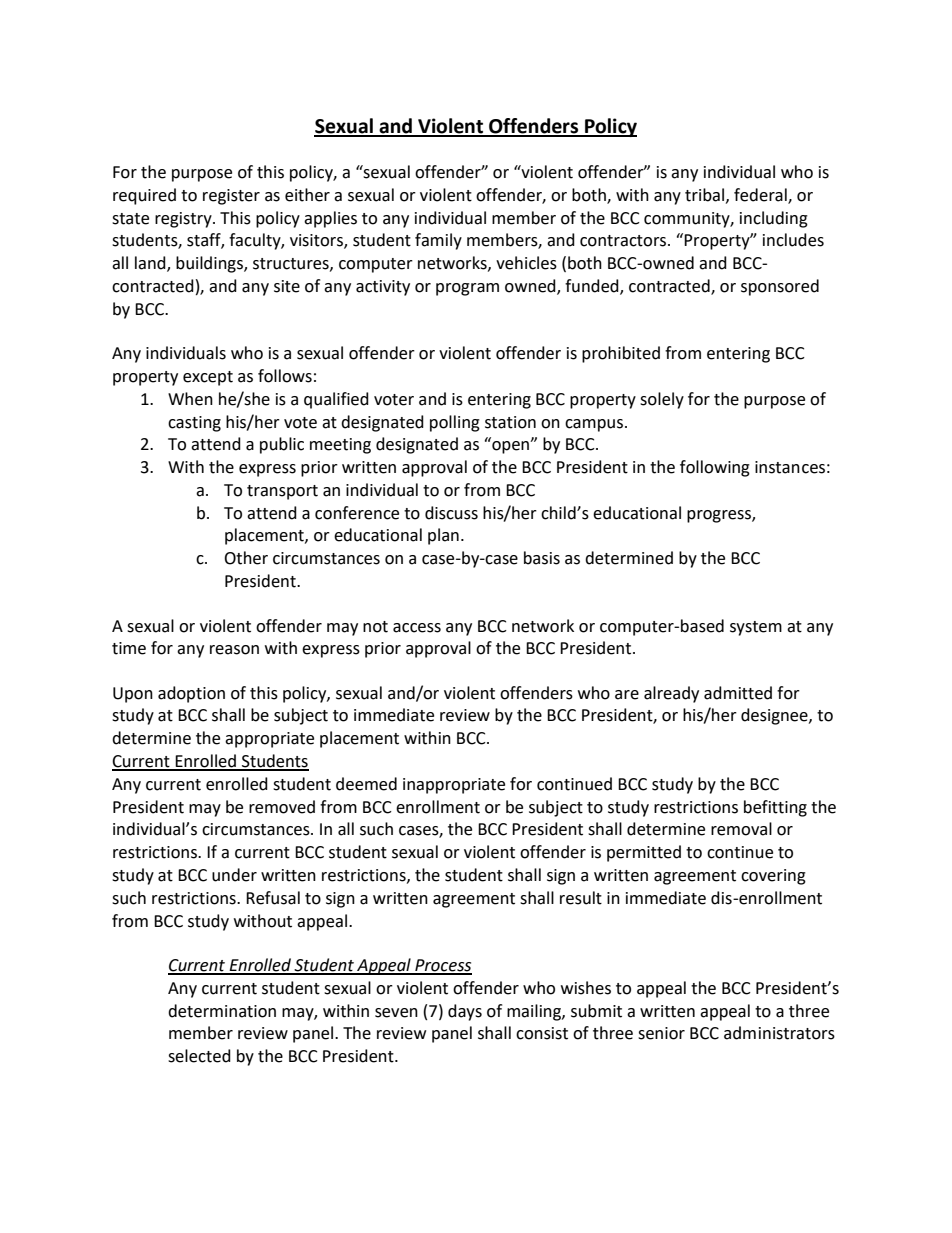 The width and height of the document is (952, 1233). I want to click on deemed, so click(366, 784).
